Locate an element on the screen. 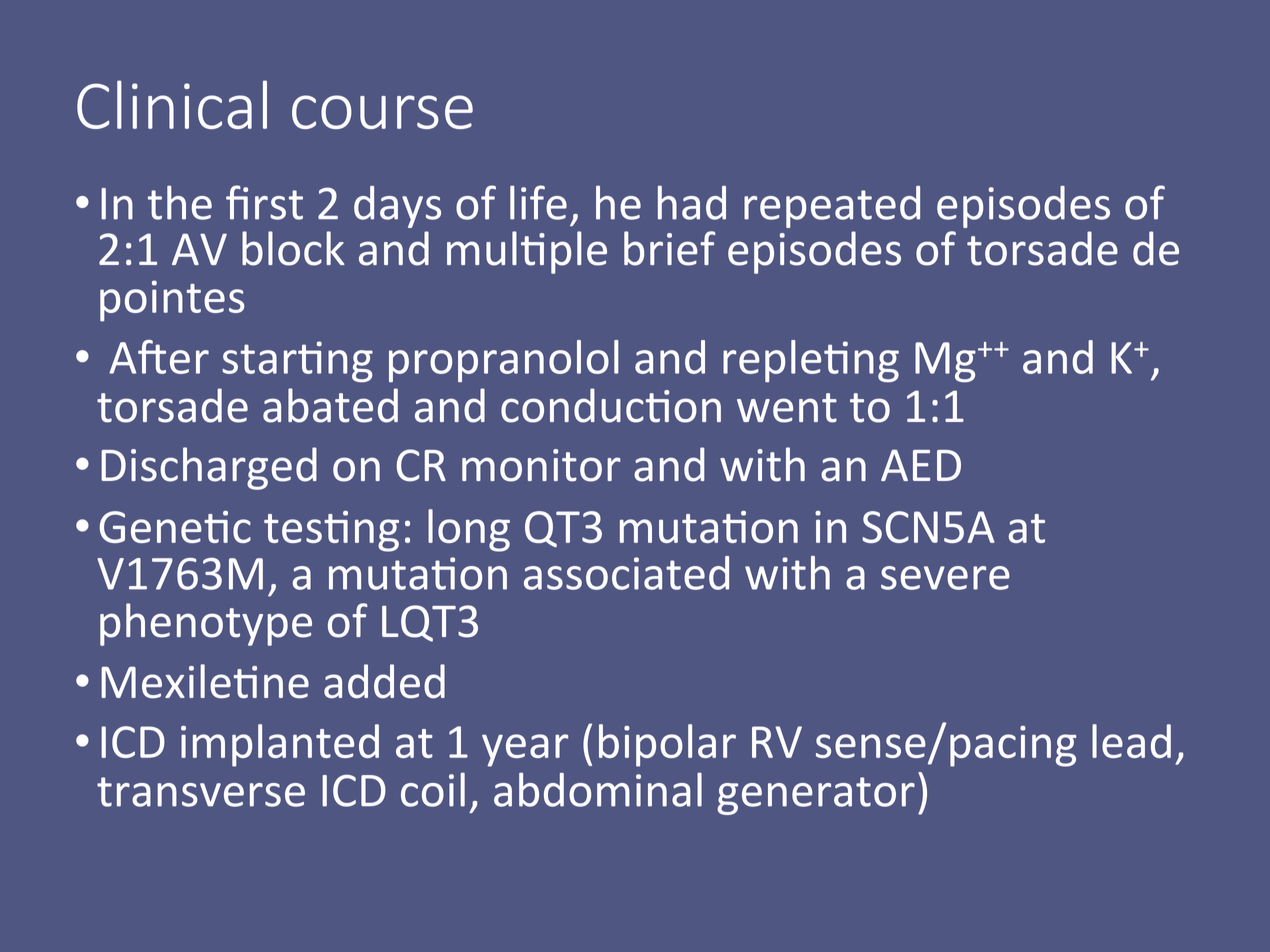  severe is located at coordinates (945, 578).
